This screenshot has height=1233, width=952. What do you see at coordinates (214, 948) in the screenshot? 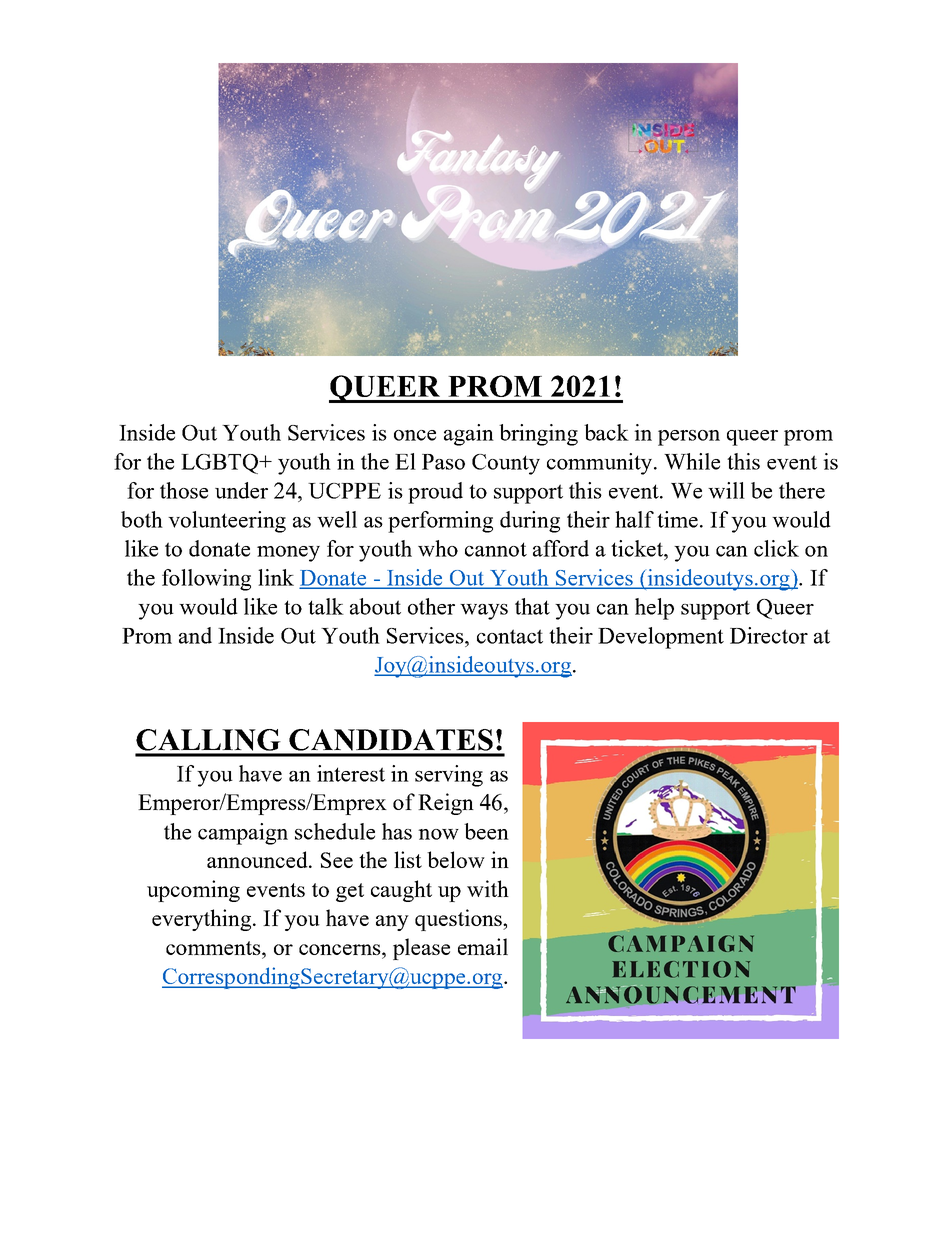
I see `comments` at bounding box center [214, 948].
